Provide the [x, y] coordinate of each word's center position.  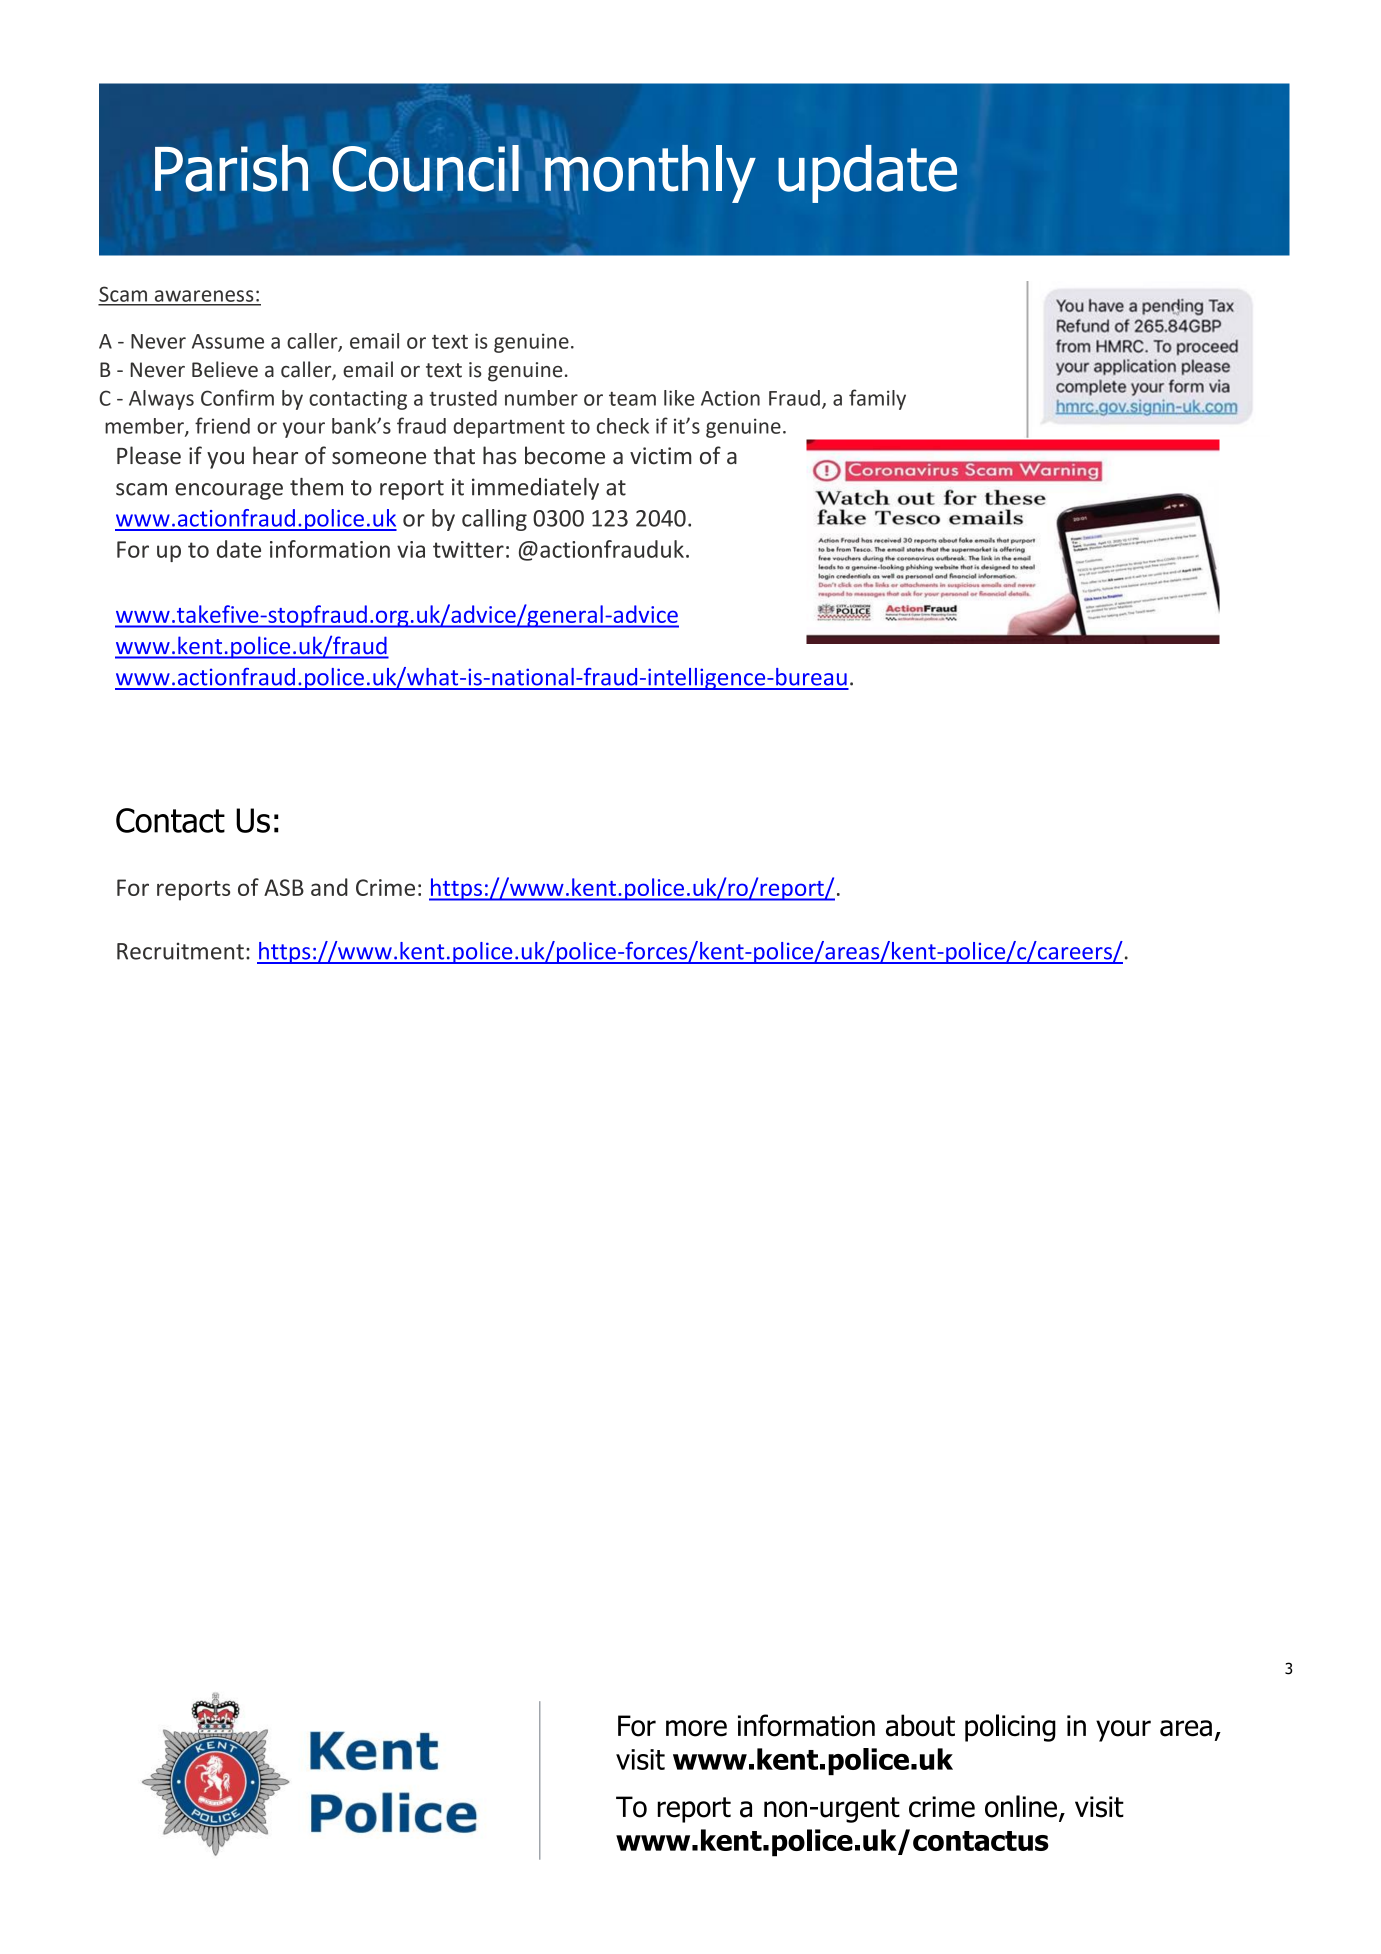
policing [1010, 1728]
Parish [231, 168]
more [696, 1728]
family [877, 399]
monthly [650, 174]
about [920, 1725]
